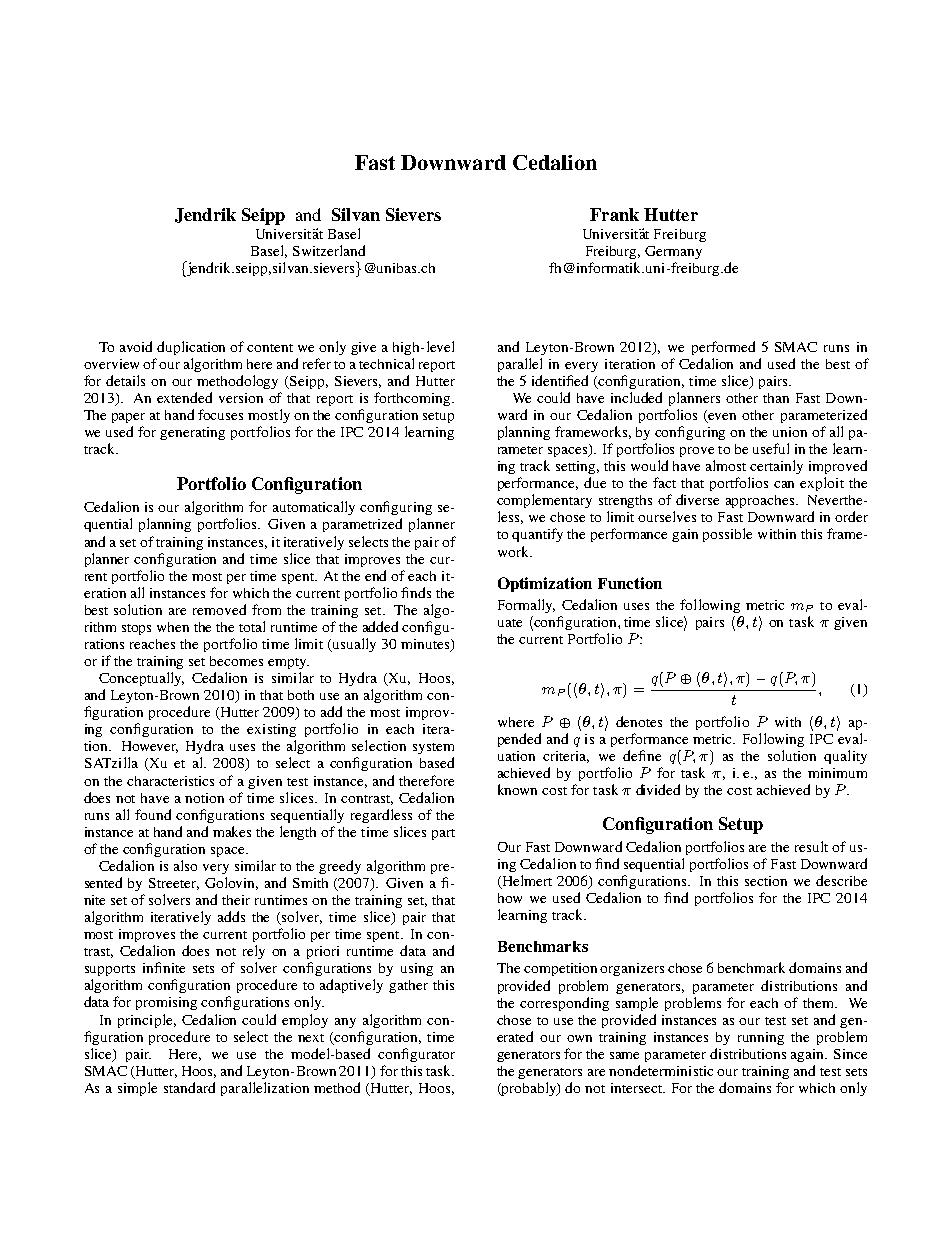 This screenshot has width=952, height=1233. What do you see at coordinates (329, 250) in the screenshot?
I see `Switzerland` at bounding box center [329, 250].
